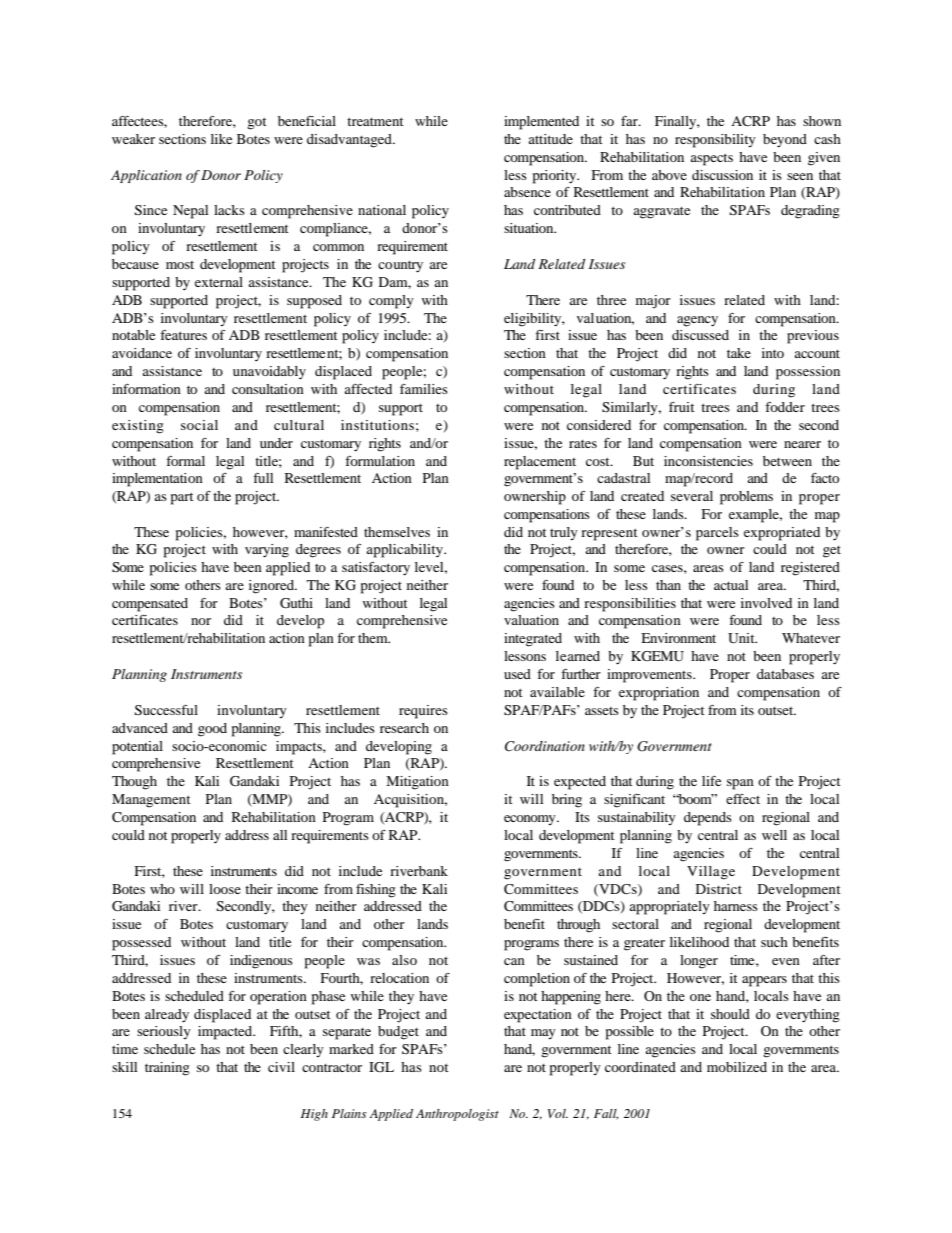 Image resolution: width=952 pixels, height=1233 pixels. Describe the element at coordinates (417, 783) in the document. I see `Mitigation` at that location.
